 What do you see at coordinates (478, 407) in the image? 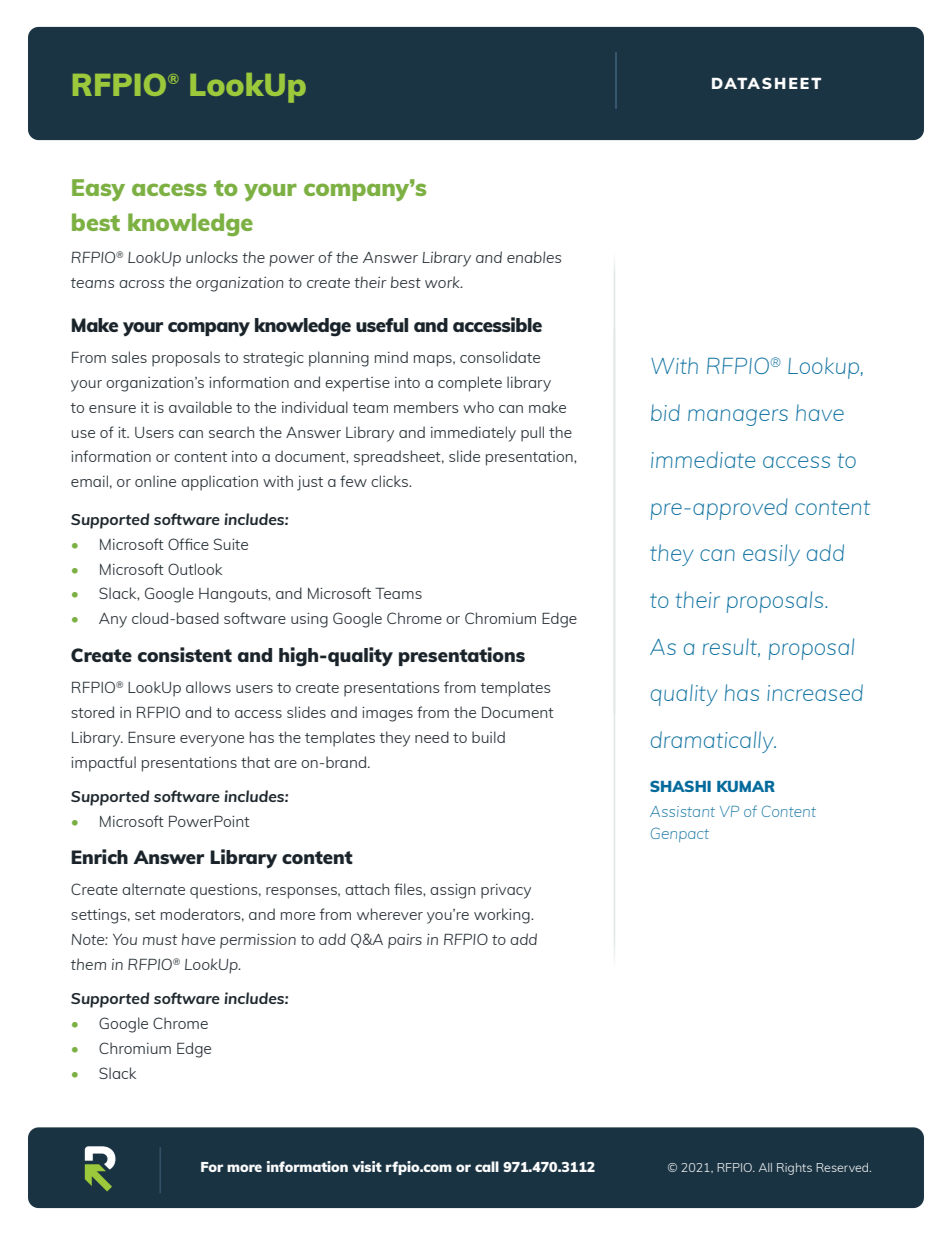
I see `who` at bounding box center [478, 407].
